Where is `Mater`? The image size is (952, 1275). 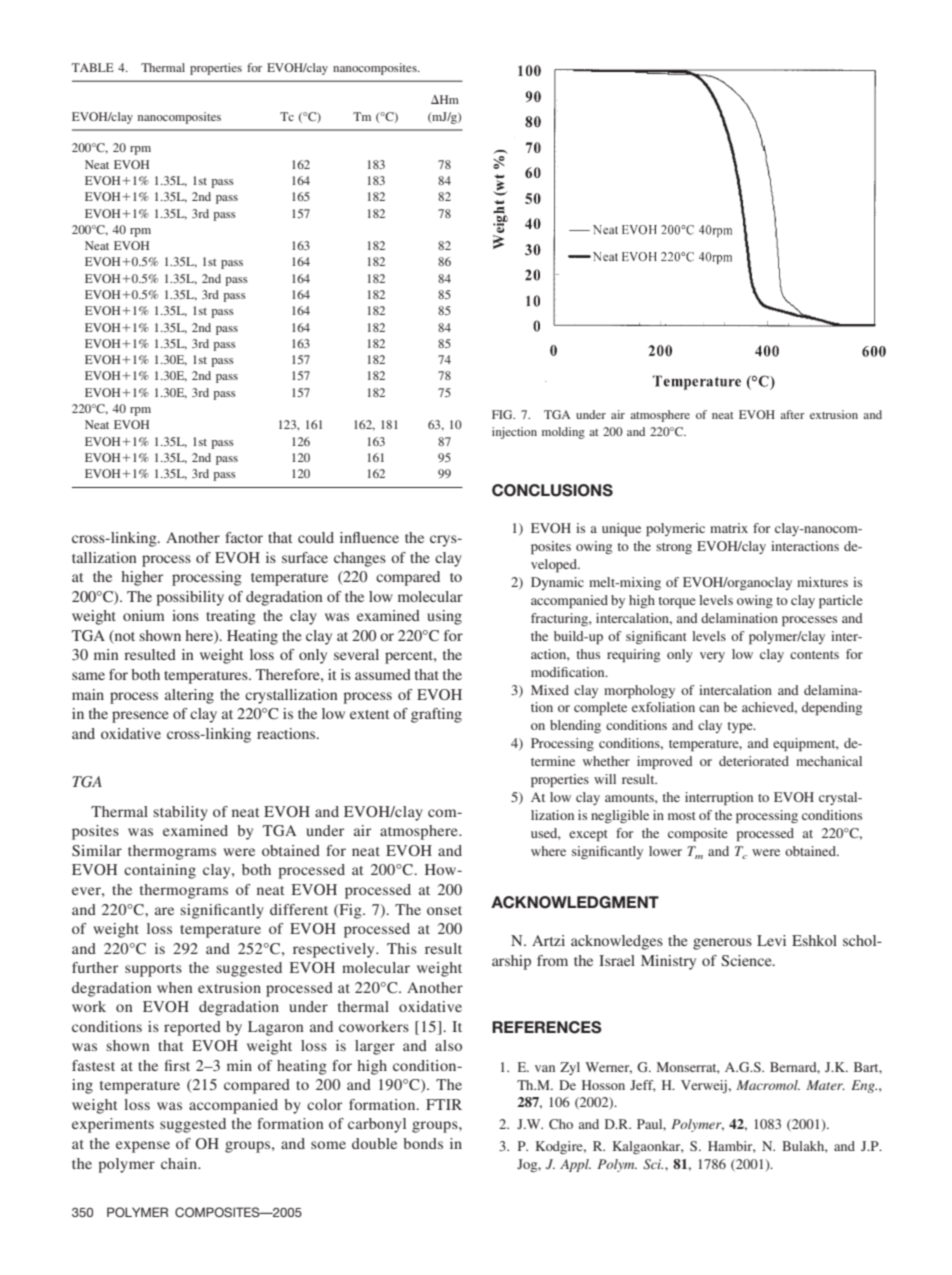
Mater is located at coordinates (825, 1085).
